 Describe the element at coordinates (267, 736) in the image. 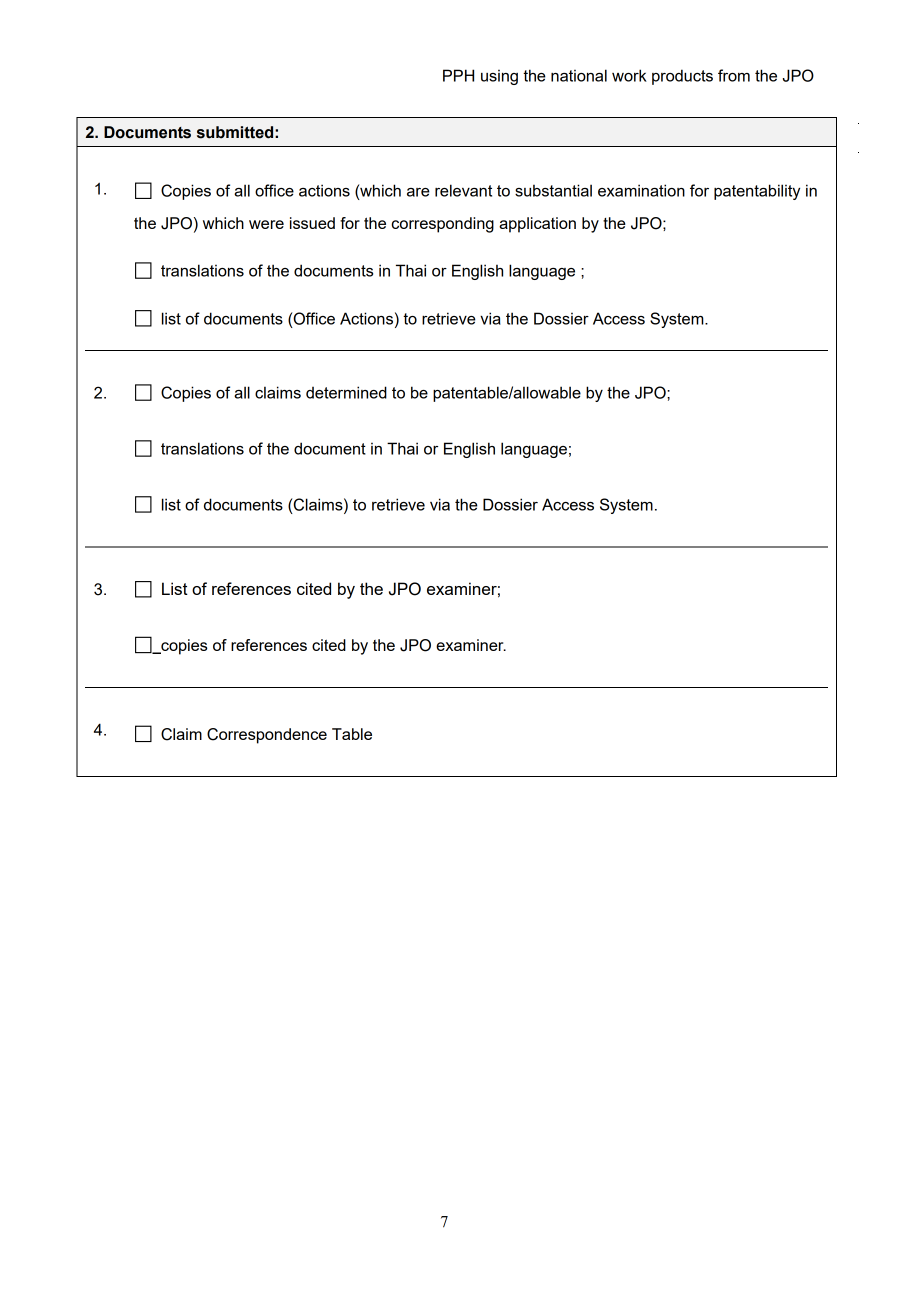

I see `Correspondence` at that location.
